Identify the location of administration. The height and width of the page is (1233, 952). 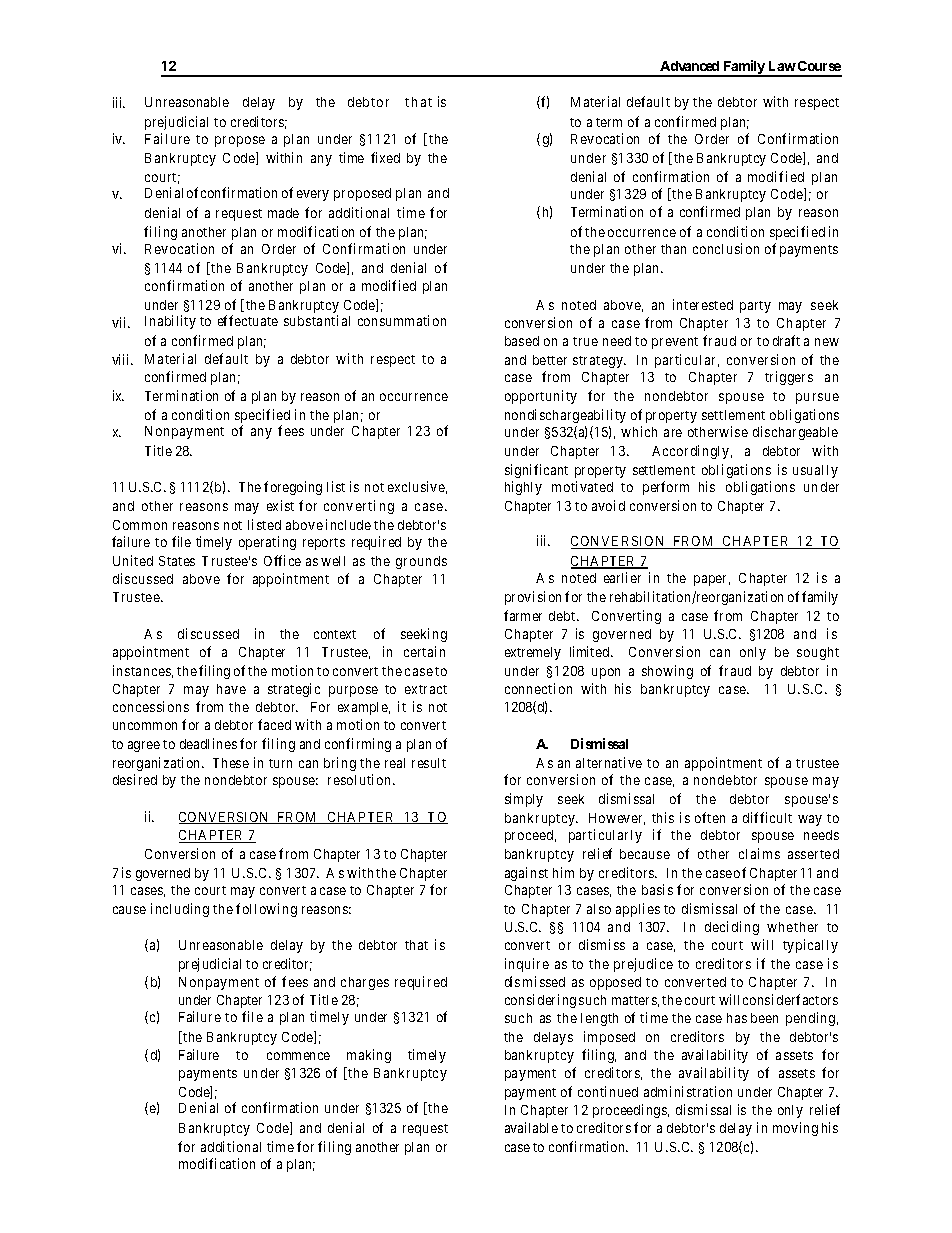
(688, 1091).
